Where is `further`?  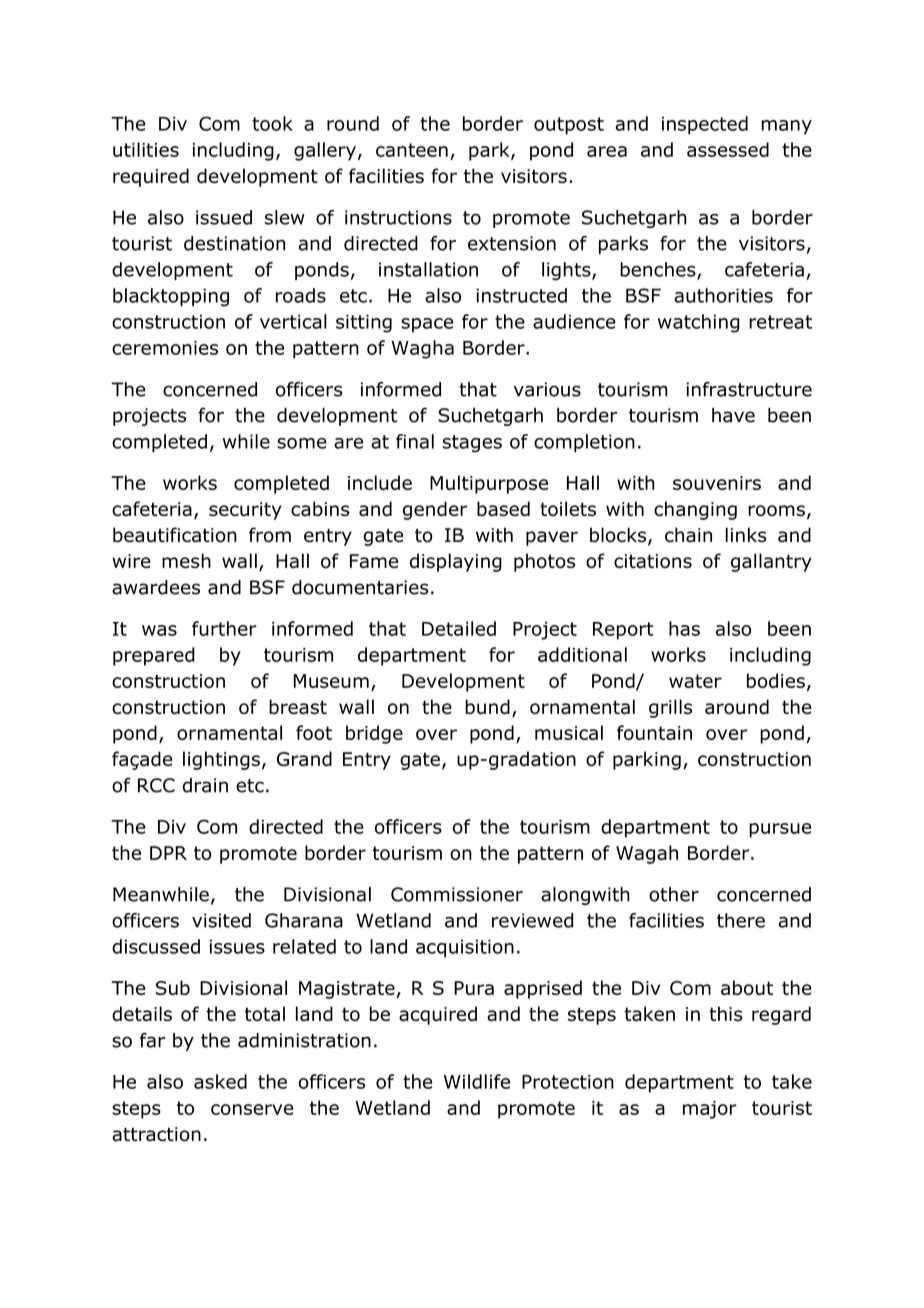
further is located at coordinates (224, 628).
